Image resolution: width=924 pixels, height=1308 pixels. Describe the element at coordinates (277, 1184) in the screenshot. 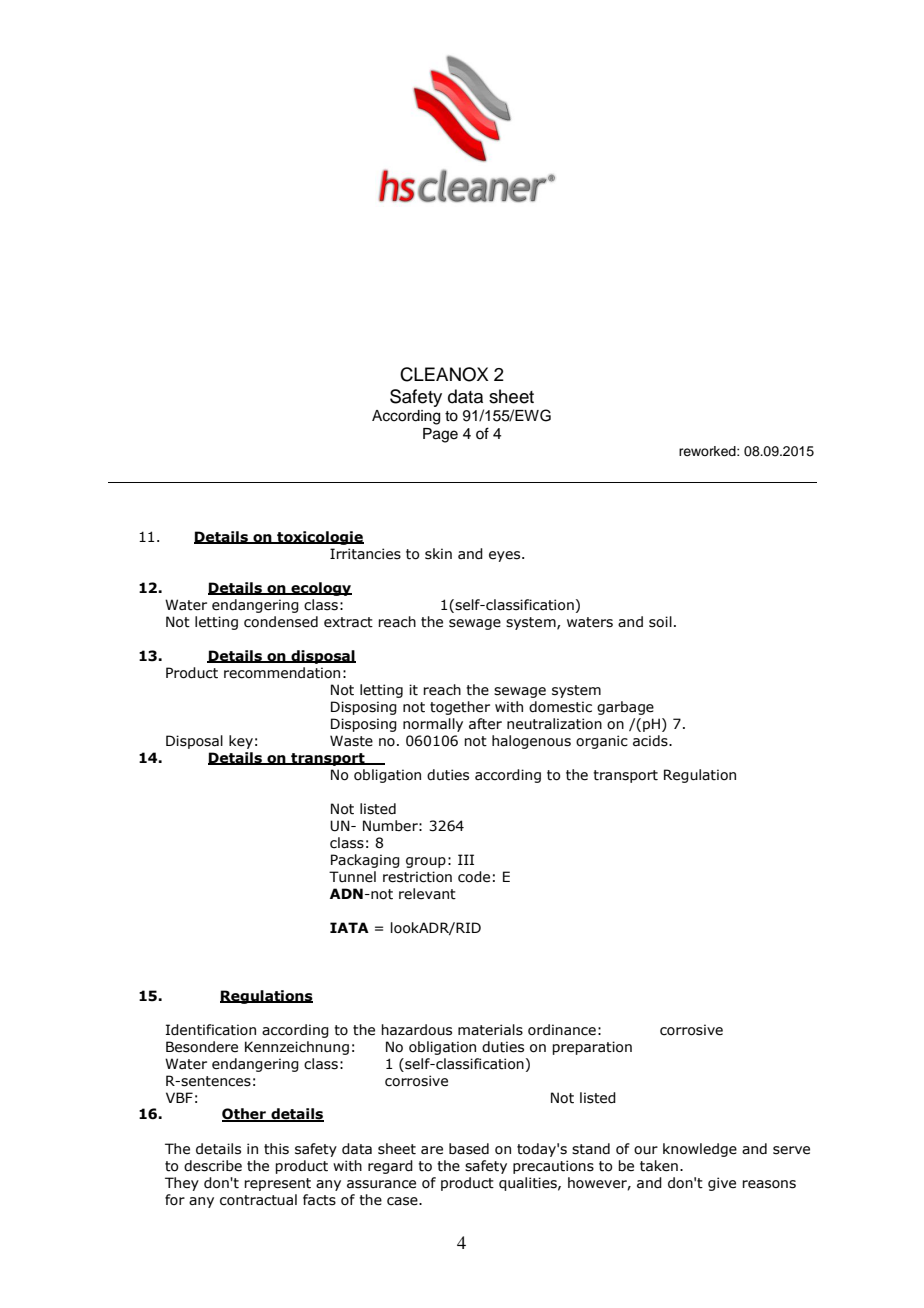

I see `represent` at that location.
